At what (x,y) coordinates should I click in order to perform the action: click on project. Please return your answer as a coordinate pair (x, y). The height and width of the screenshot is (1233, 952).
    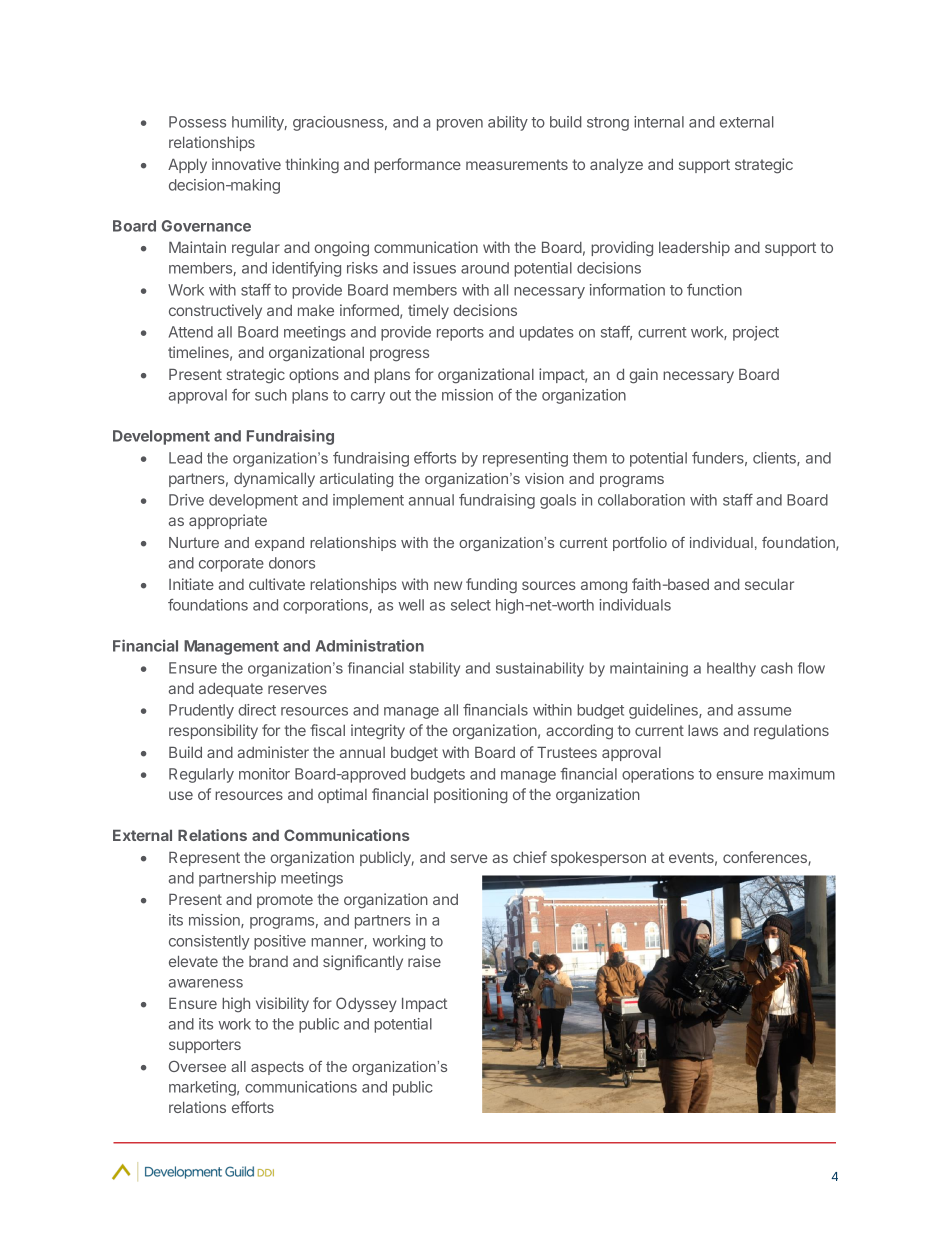
    Looking at the image, I should click on (756, 333).
